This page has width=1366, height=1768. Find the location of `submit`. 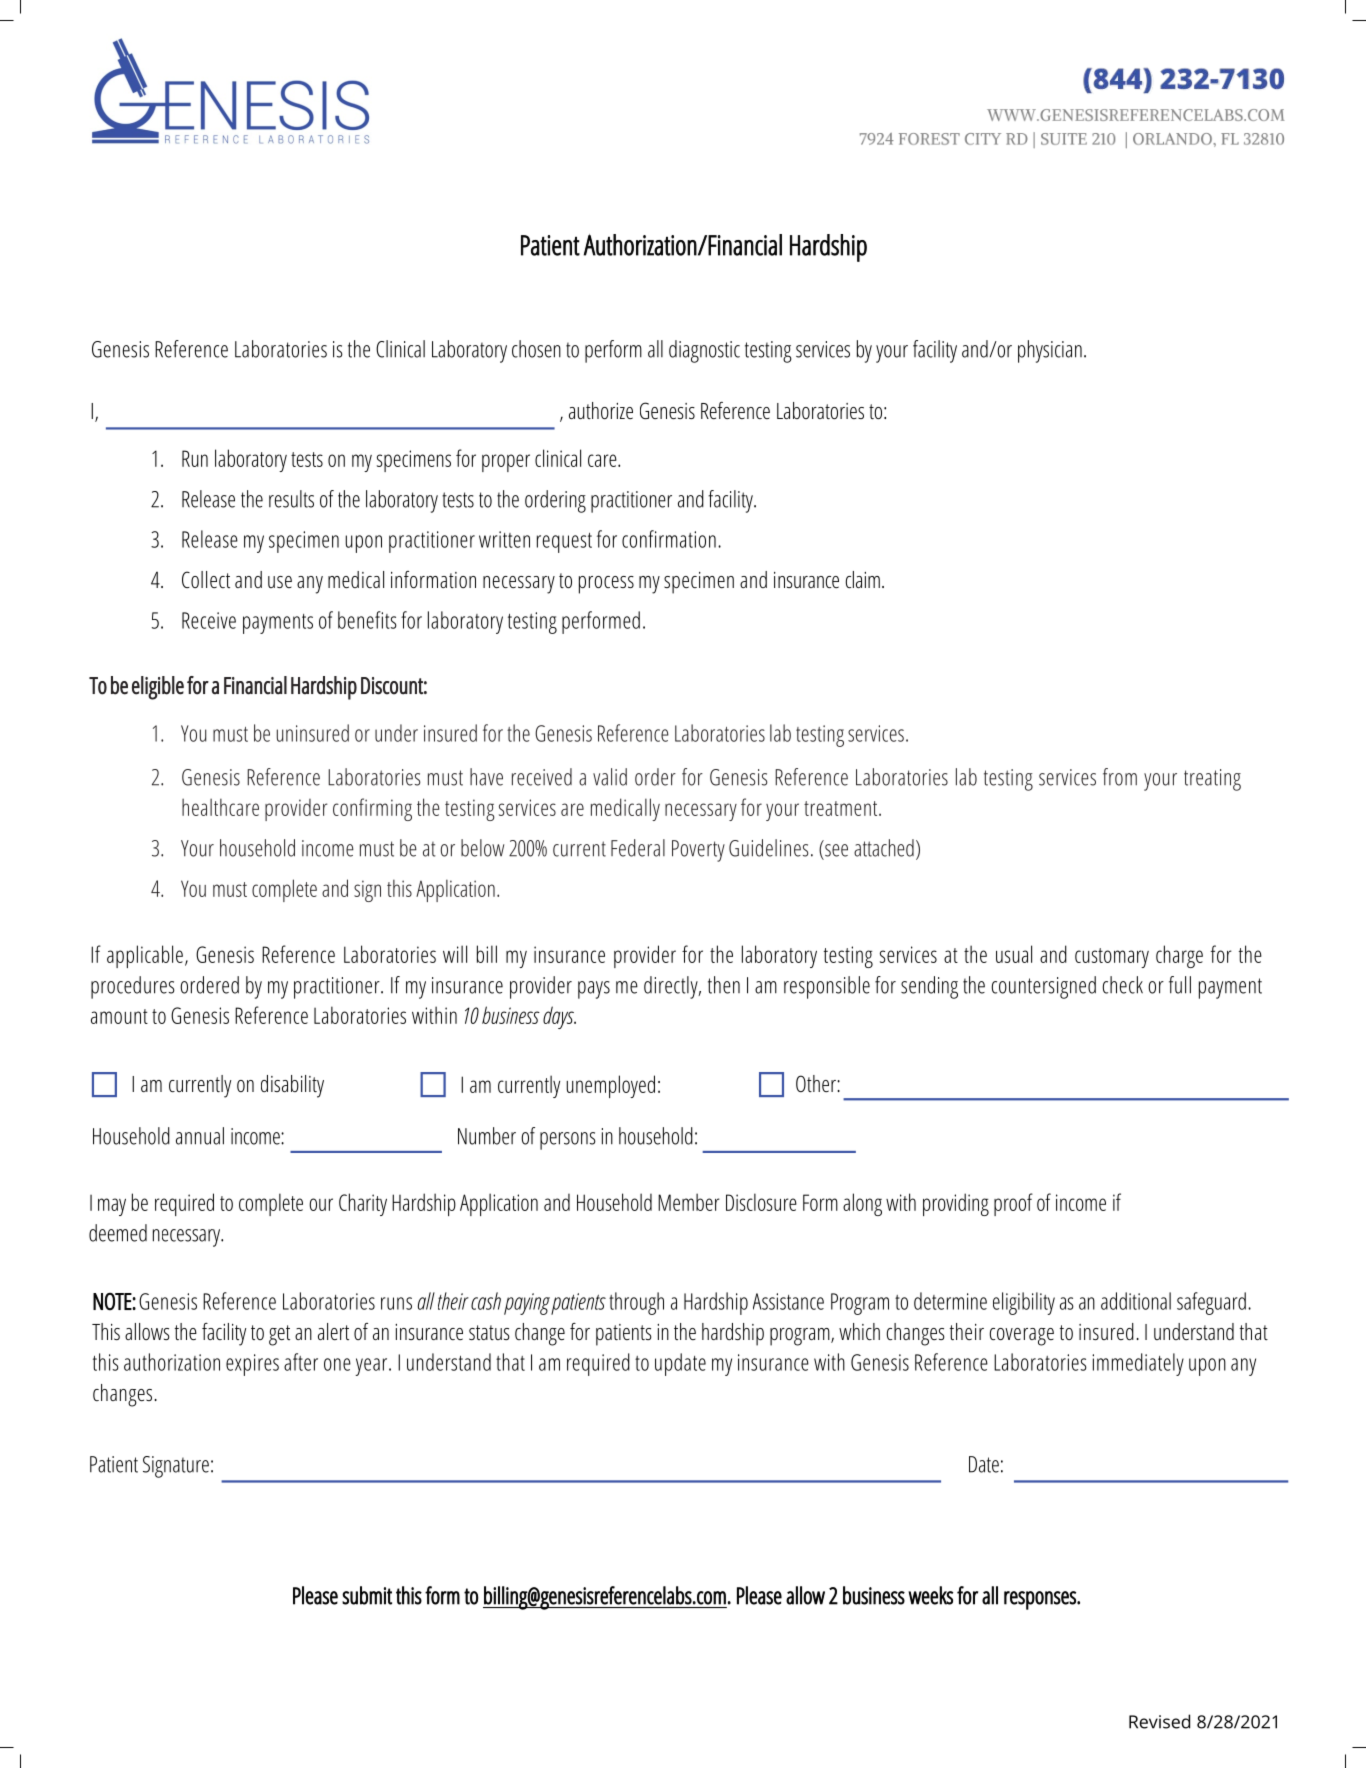

submit is located at coordinates (367, 1595).
